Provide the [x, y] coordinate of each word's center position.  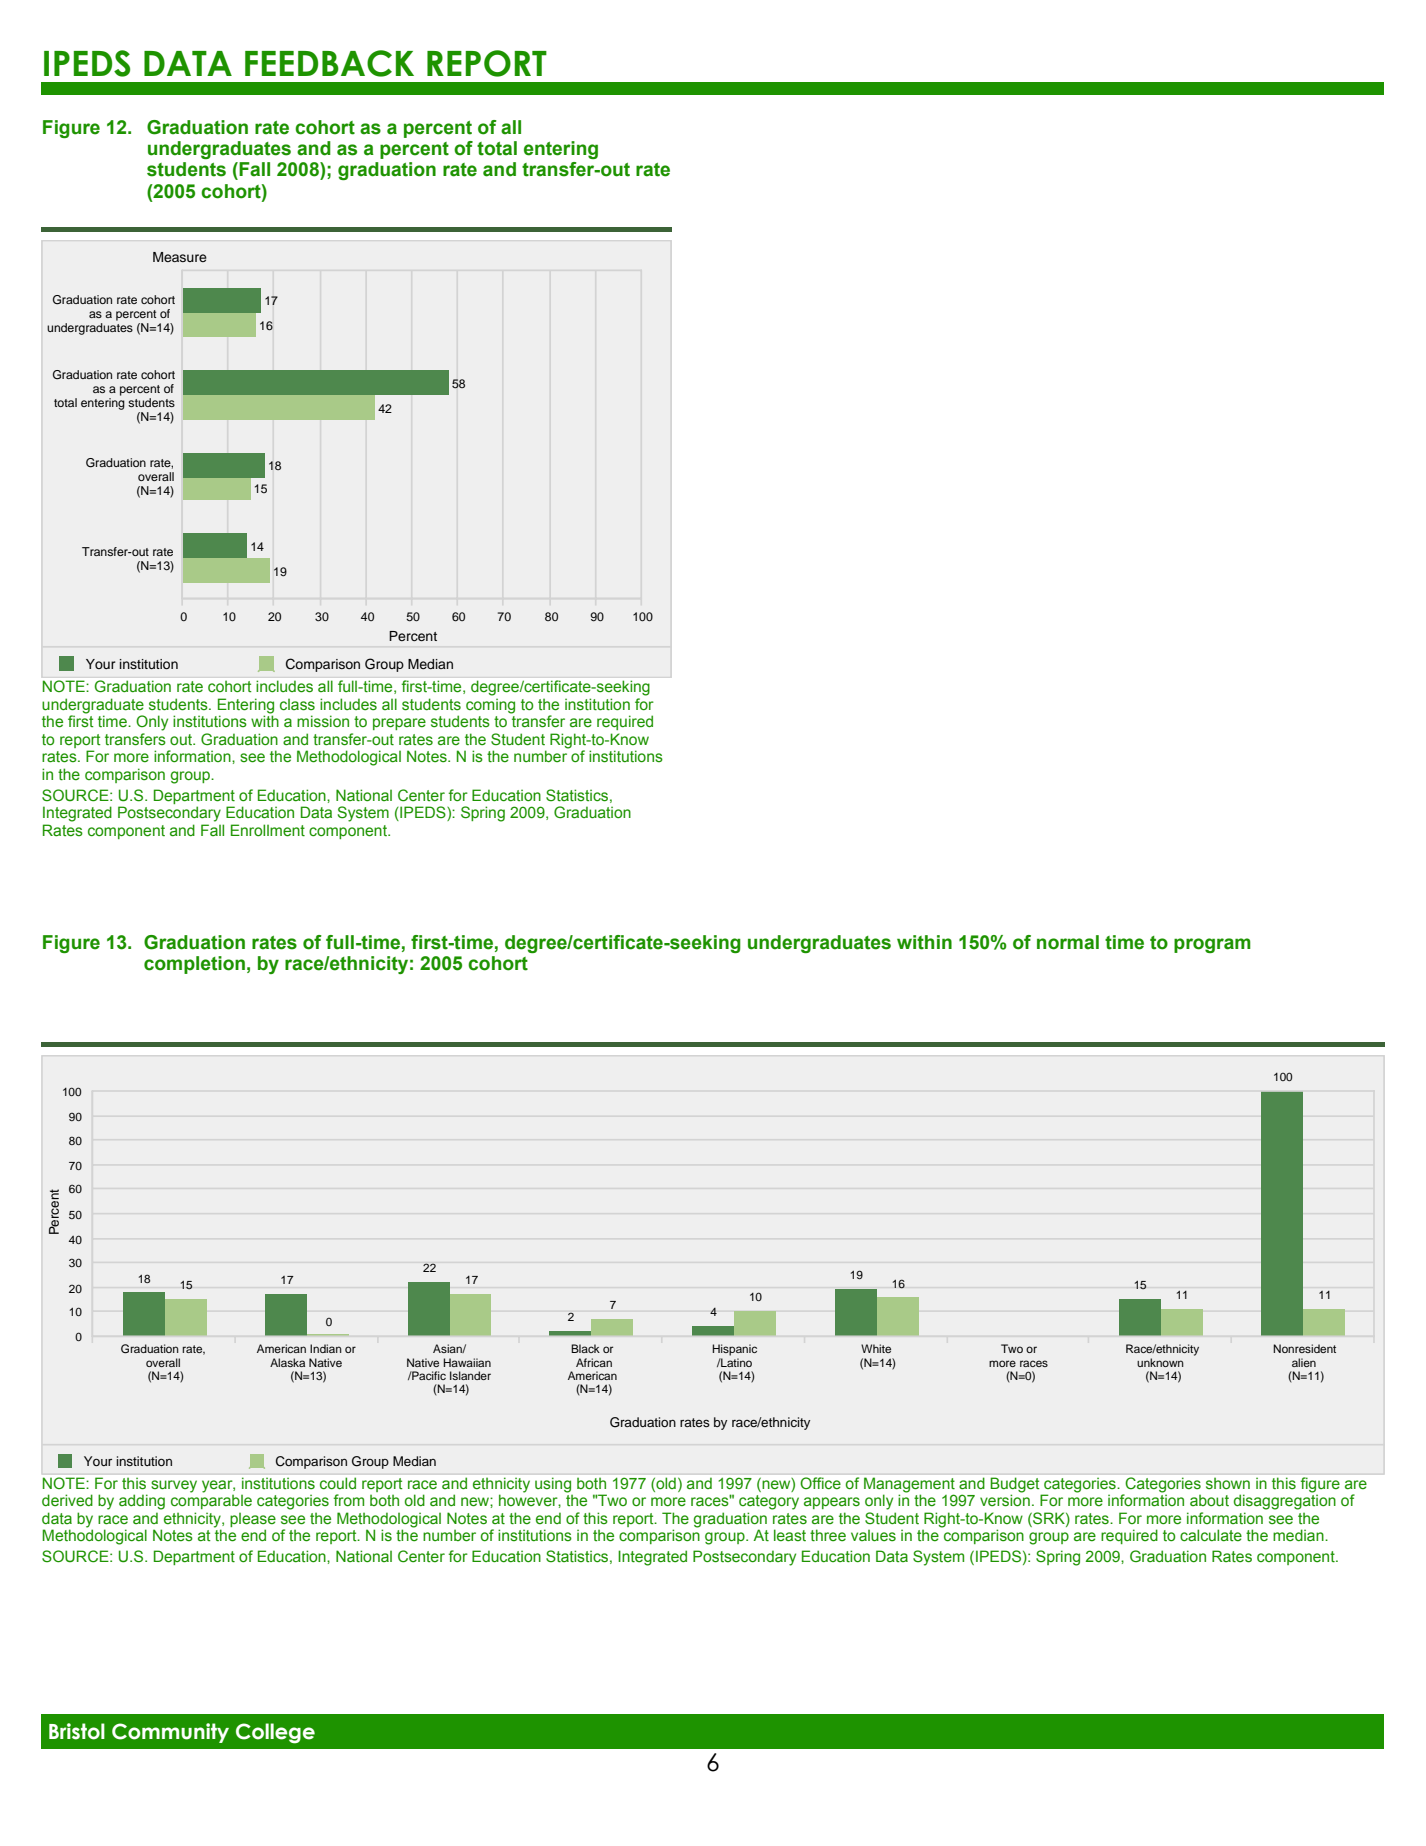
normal [1068, 942]
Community [170, 1733]
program [1212, 945]
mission [323, 721]
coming [490, 706]
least [790, 1535]
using [553, 1485]
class [297, 705]
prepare [399, 724]
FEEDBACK [329, 63]
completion [194, 965]
